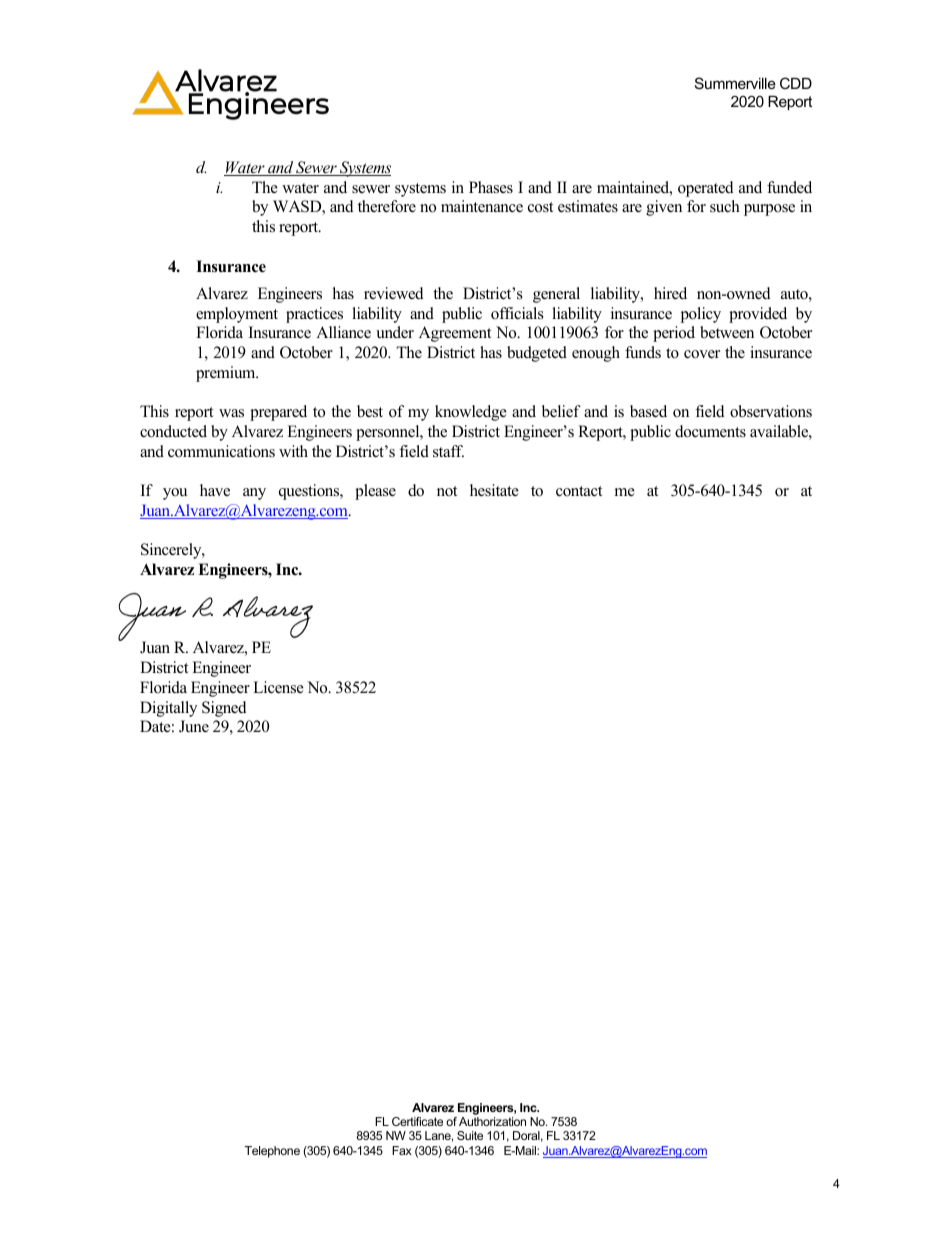 The width and height of the image is (952, 1233). What do you see at coordinates (227, 374) in the image?
I see `premium` at bounding box center [227, 374].
